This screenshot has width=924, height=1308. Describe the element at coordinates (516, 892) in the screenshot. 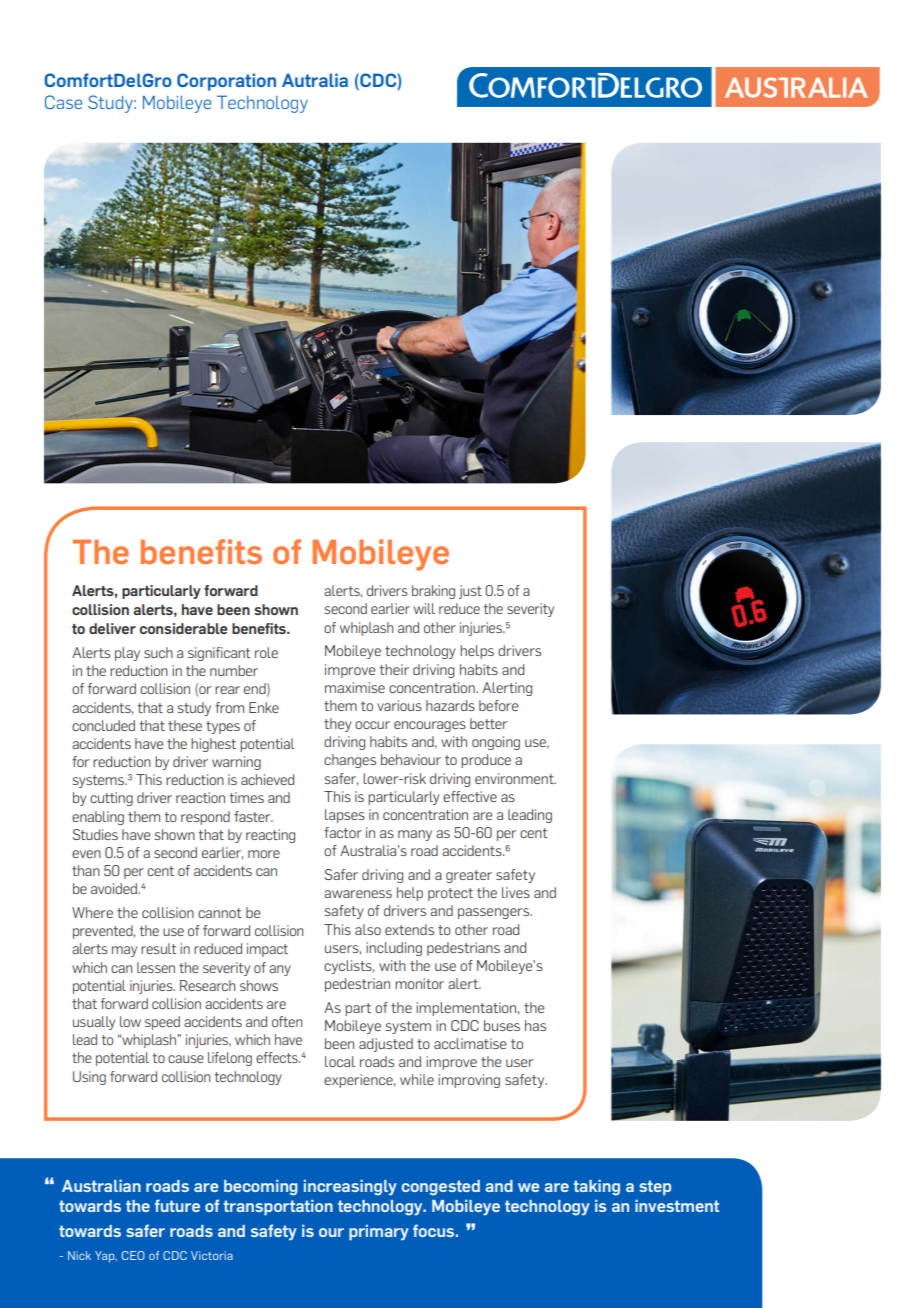

I see `lives` at that location.
